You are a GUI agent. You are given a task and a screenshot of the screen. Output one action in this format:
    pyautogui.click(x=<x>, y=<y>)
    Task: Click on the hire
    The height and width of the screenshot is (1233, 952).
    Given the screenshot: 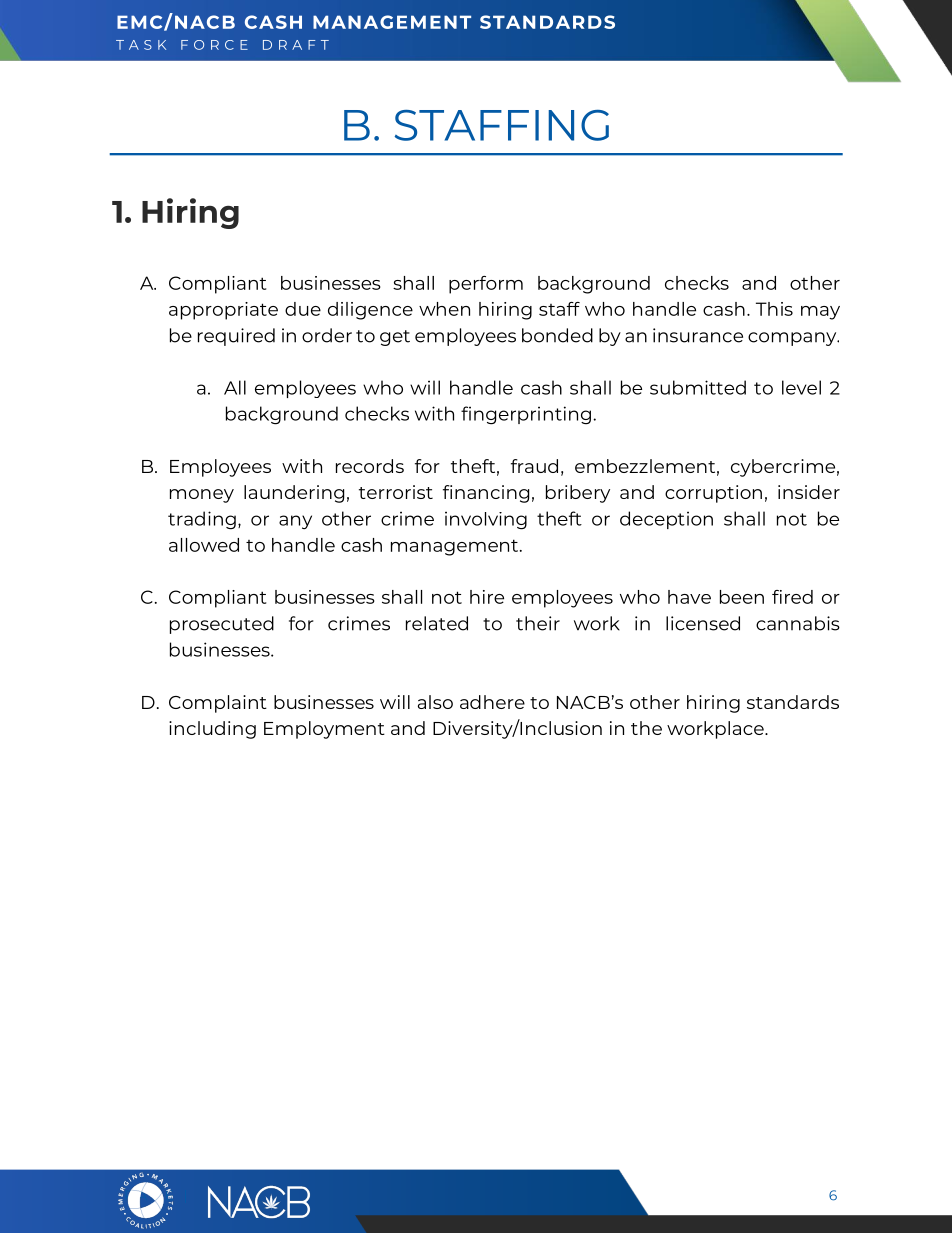 What is the action you would take?
    pyautogui.click(x=487, y=597)
